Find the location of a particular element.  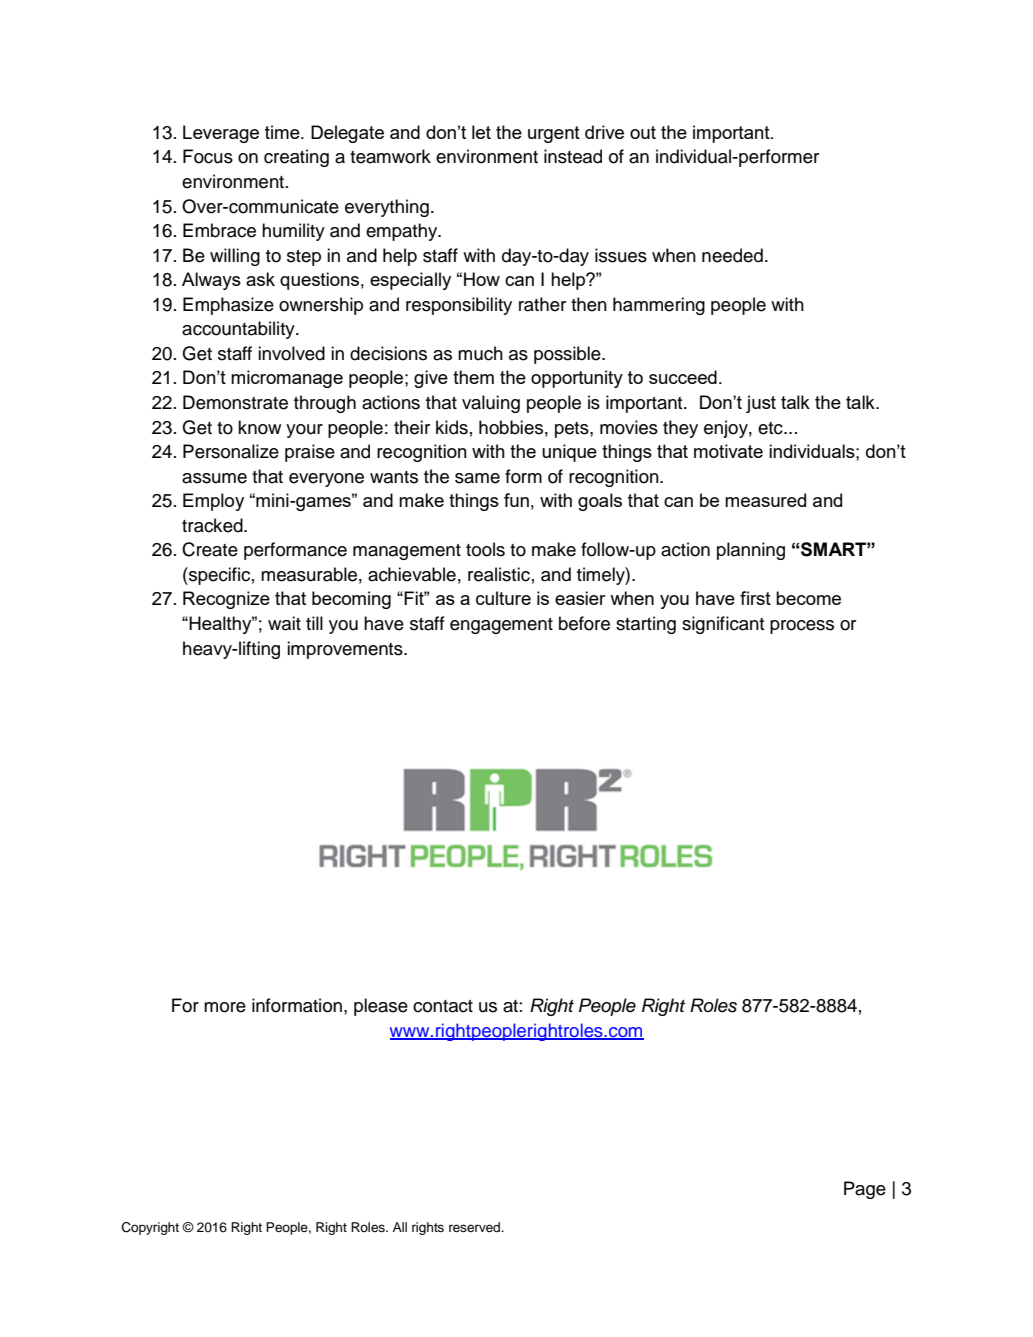

contact is located at coordinates (443, 1006).
